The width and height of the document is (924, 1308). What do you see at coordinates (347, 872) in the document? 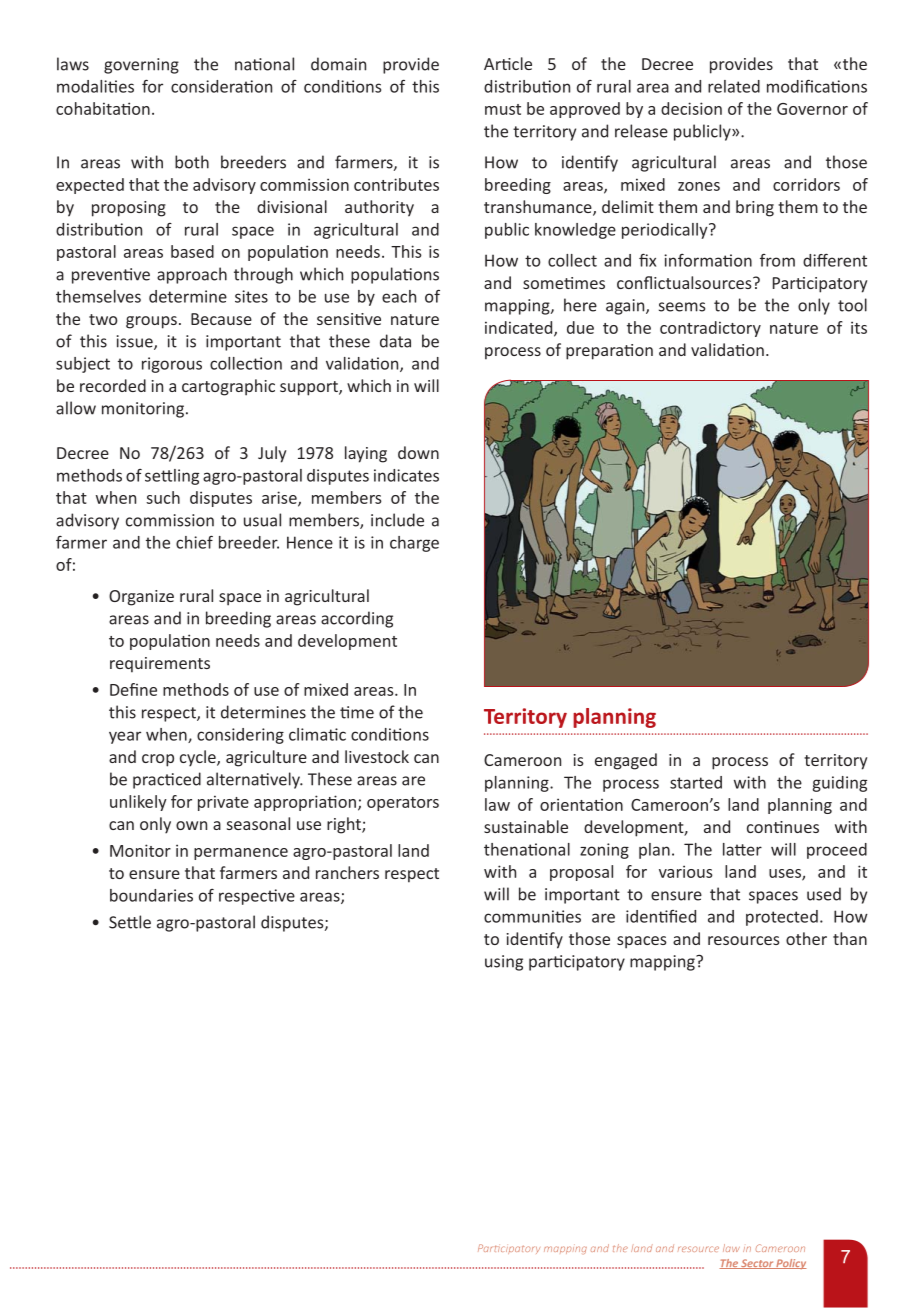
I see `ranchers` at bounding box center [347, 872].
